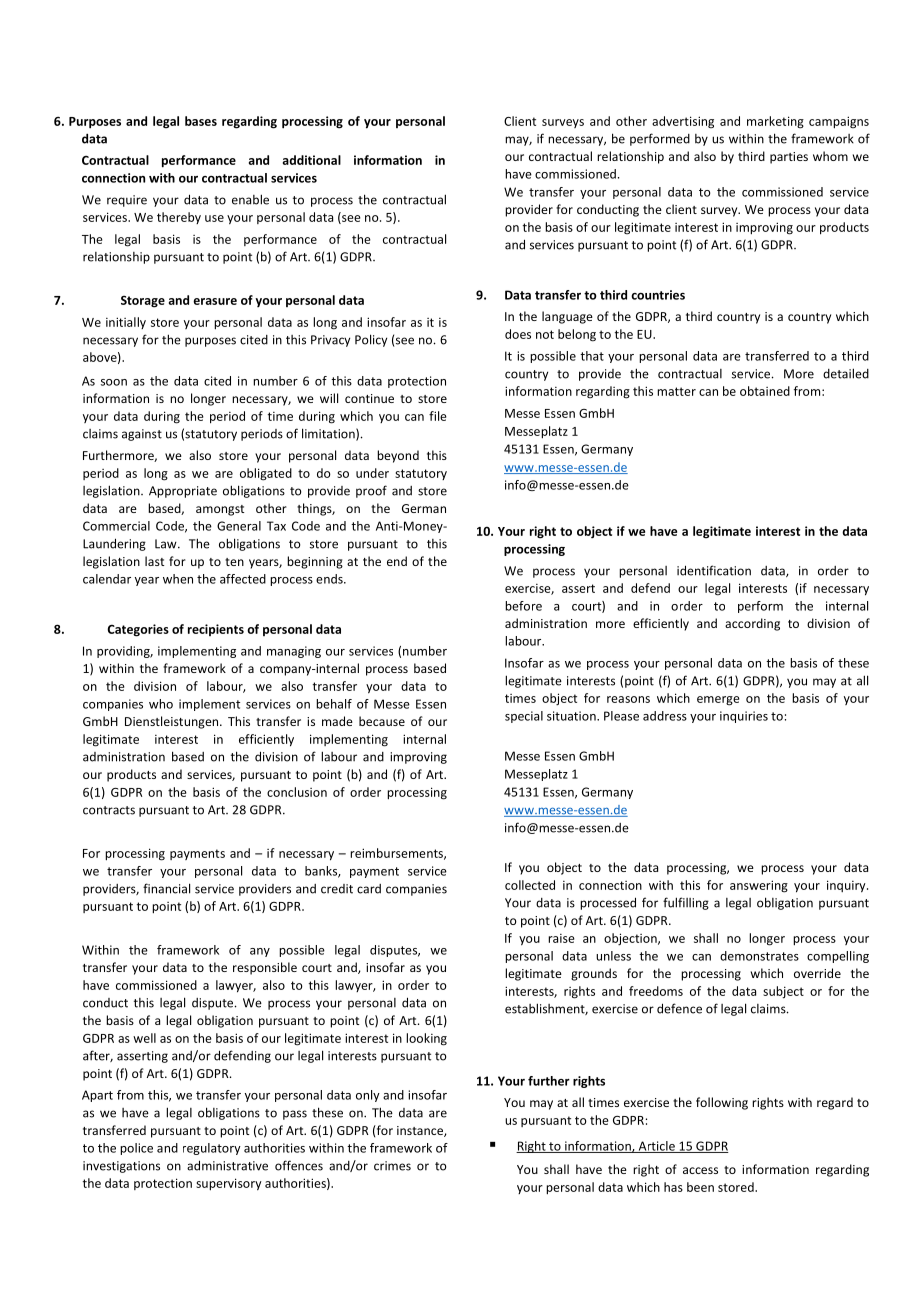 This page has height=1308, width=924. I want to click on answering, so click(759, 886).
